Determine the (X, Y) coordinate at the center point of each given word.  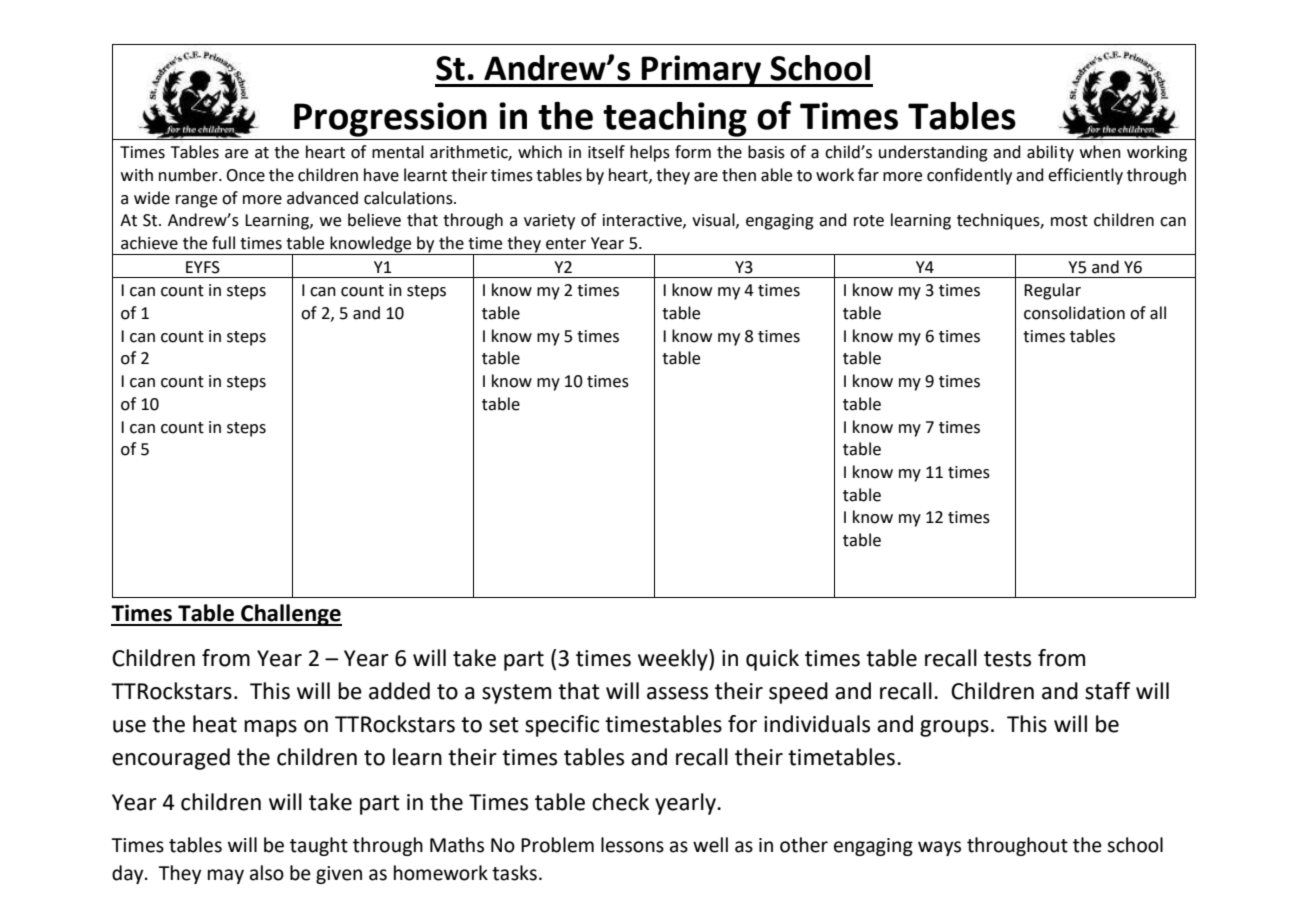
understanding (933, 153)
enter (566, 244)
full (223, 243)
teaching (675, 119)
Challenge (290, 615)
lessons (632, 845)
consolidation (1074, 313)
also (267, 873)
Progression (390, 119)
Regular (1052, 291)
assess (677, 693)
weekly (674, 660)
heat (215, 724)
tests (1007, 659)
